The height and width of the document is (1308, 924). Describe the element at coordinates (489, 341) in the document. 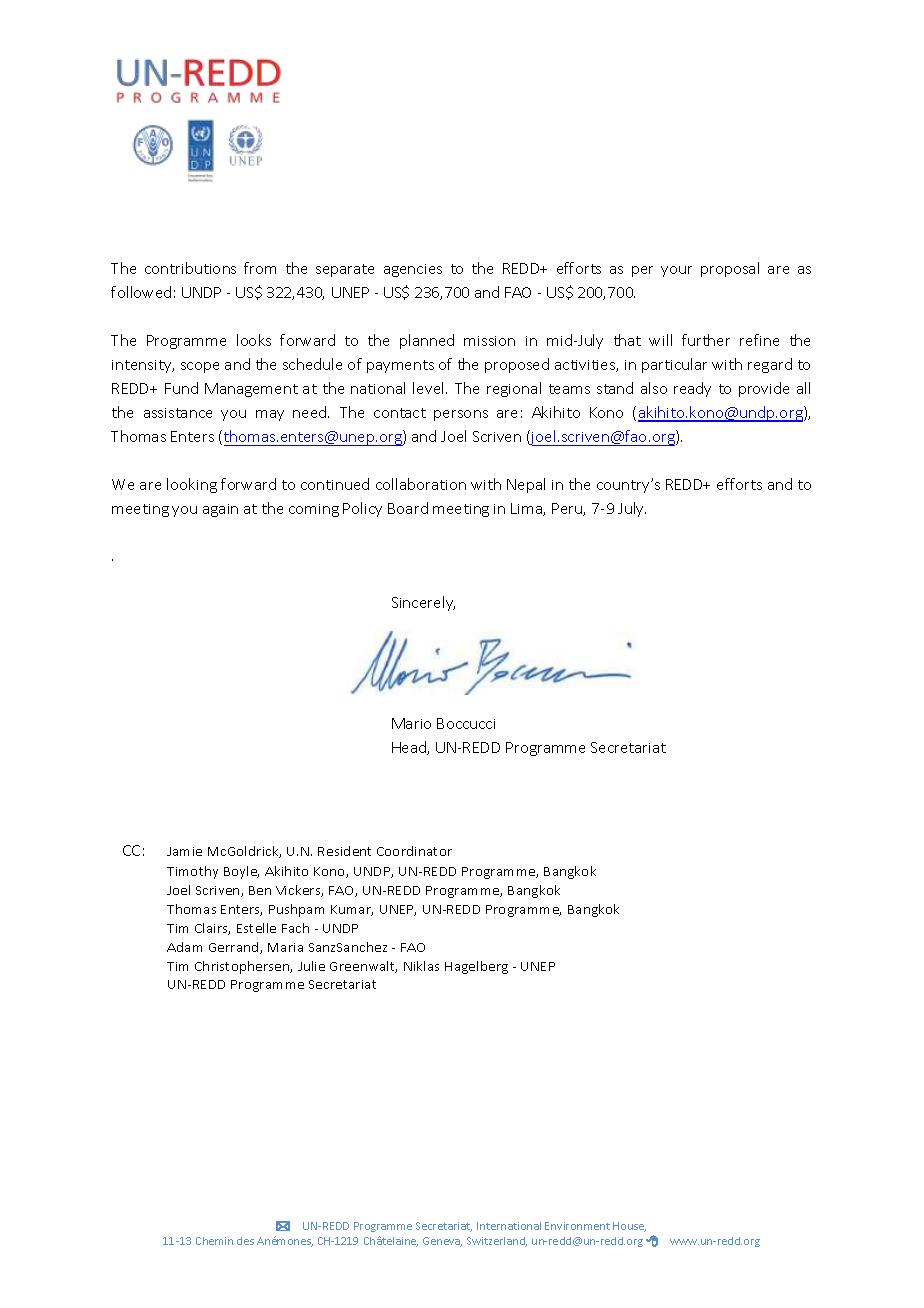

I see `mission` at that location.
